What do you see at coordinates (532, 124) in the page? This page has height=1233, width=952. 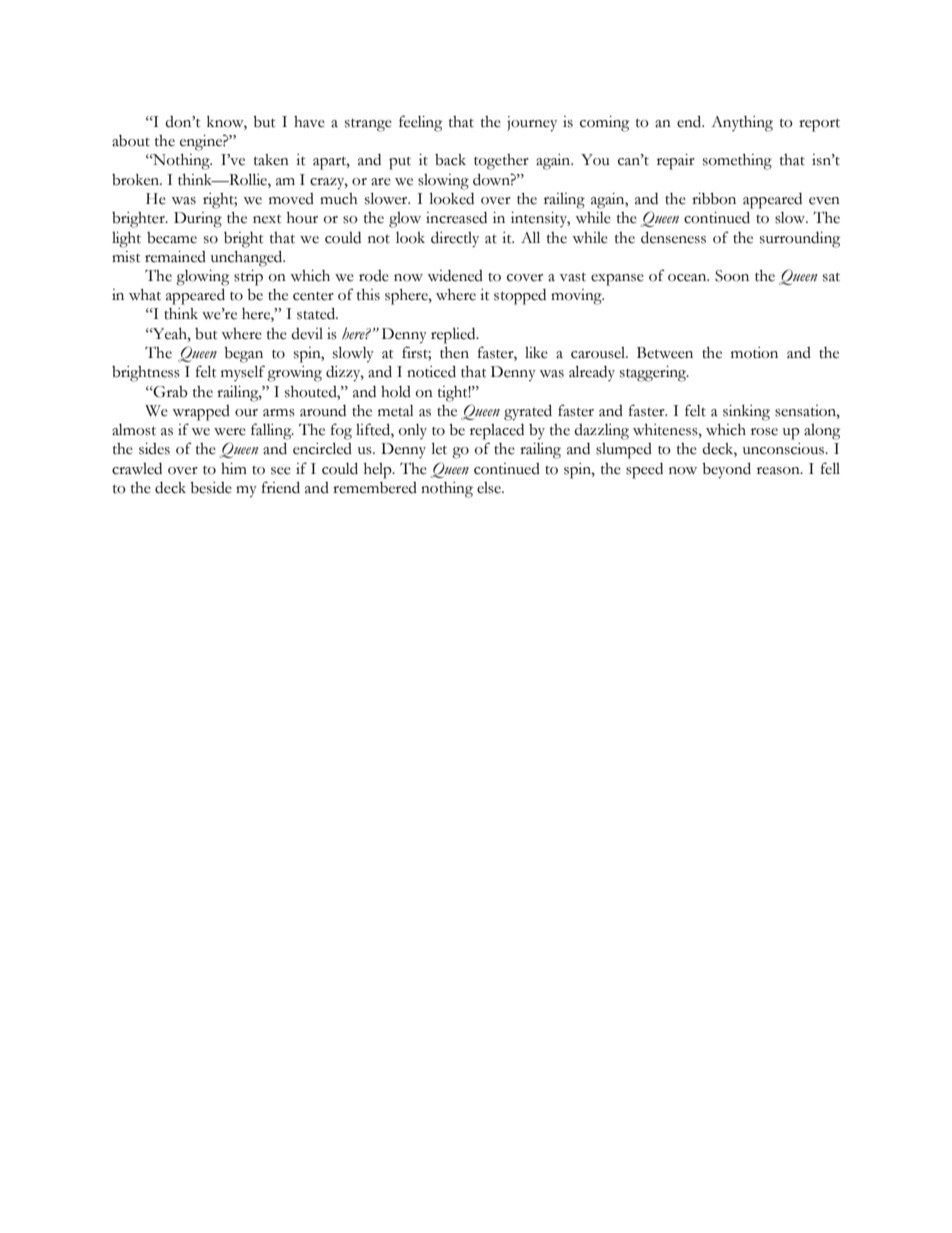 I see `journey` at bounding box center [532, 124].
